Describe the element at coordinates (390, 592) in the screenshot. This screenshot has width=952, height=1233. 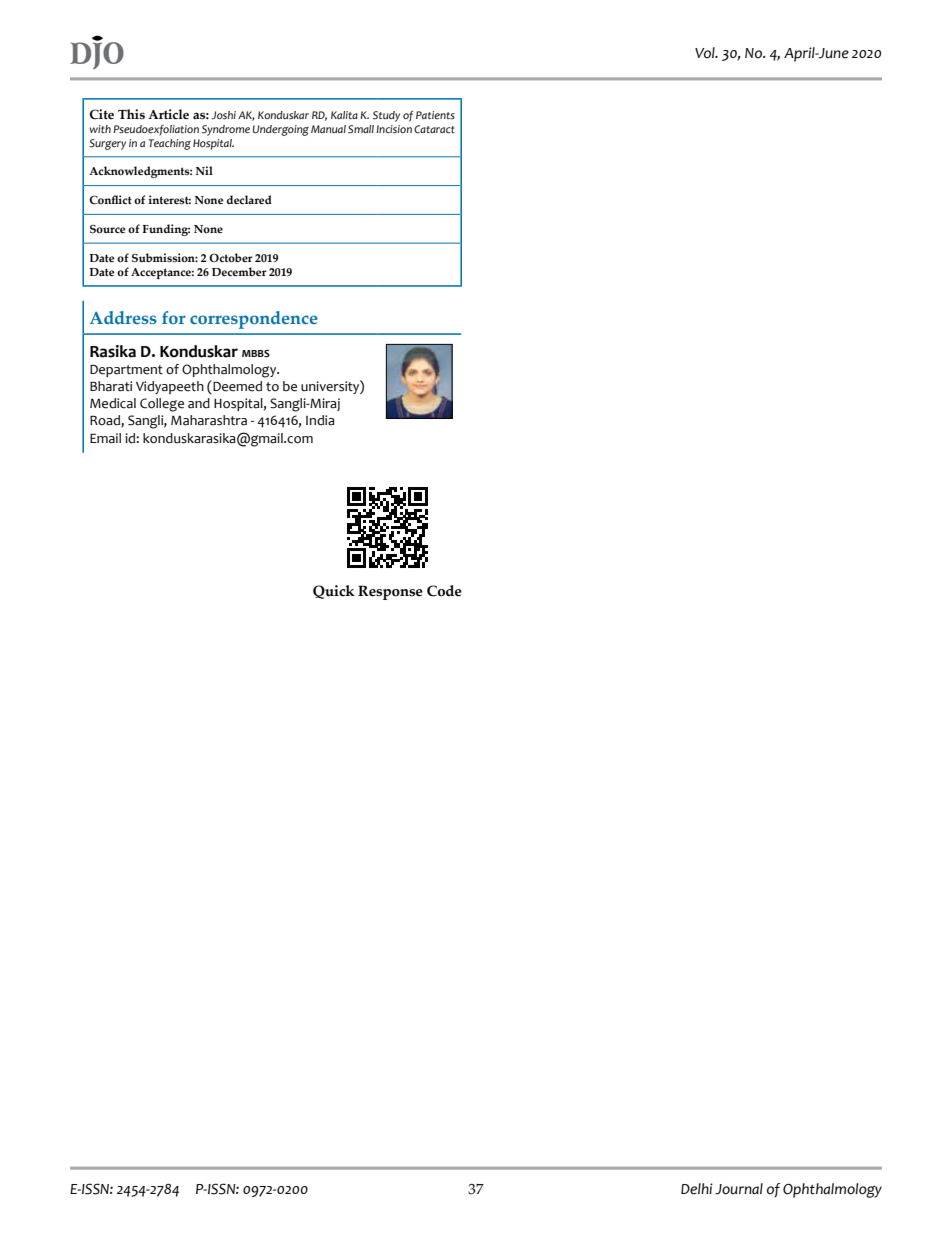
I see `Response` at that location.
